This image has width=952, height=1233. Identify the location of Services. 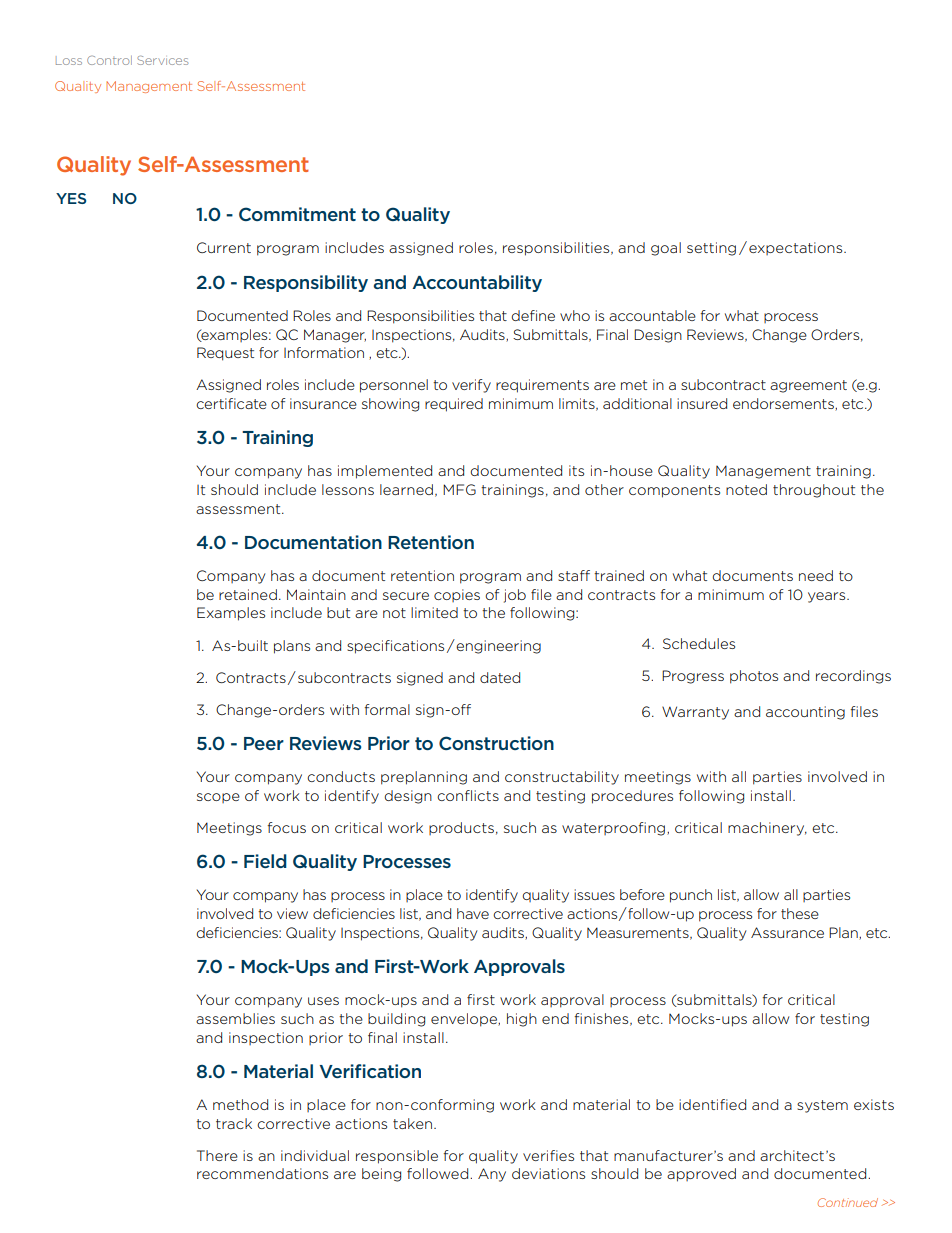
(162, 60).
